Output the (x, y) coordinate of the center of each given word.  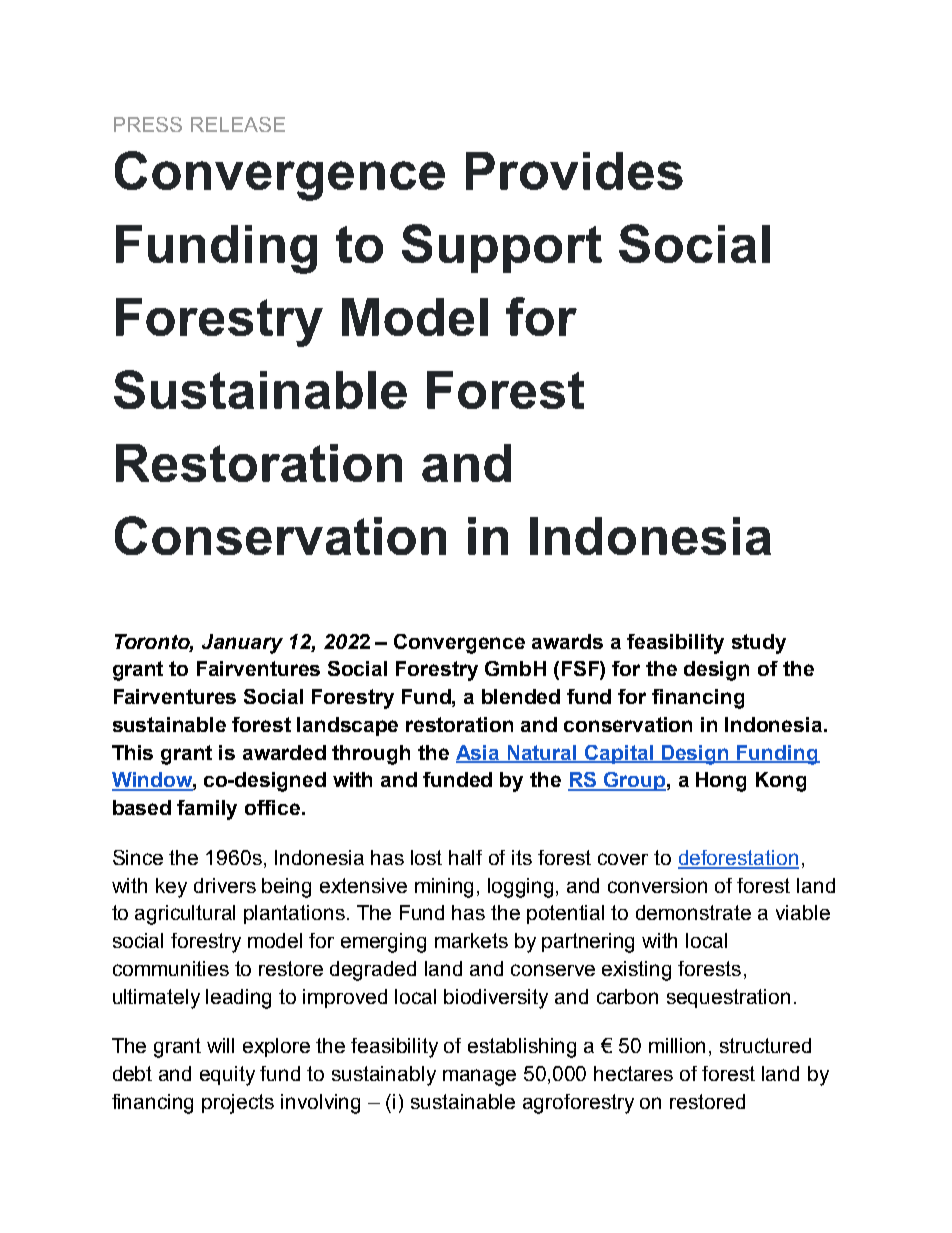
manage (479, 1077)
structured (765, 1045)
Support (502, 248)
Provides (574, 171)
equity (227, 1076)
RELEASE (238, 124)
